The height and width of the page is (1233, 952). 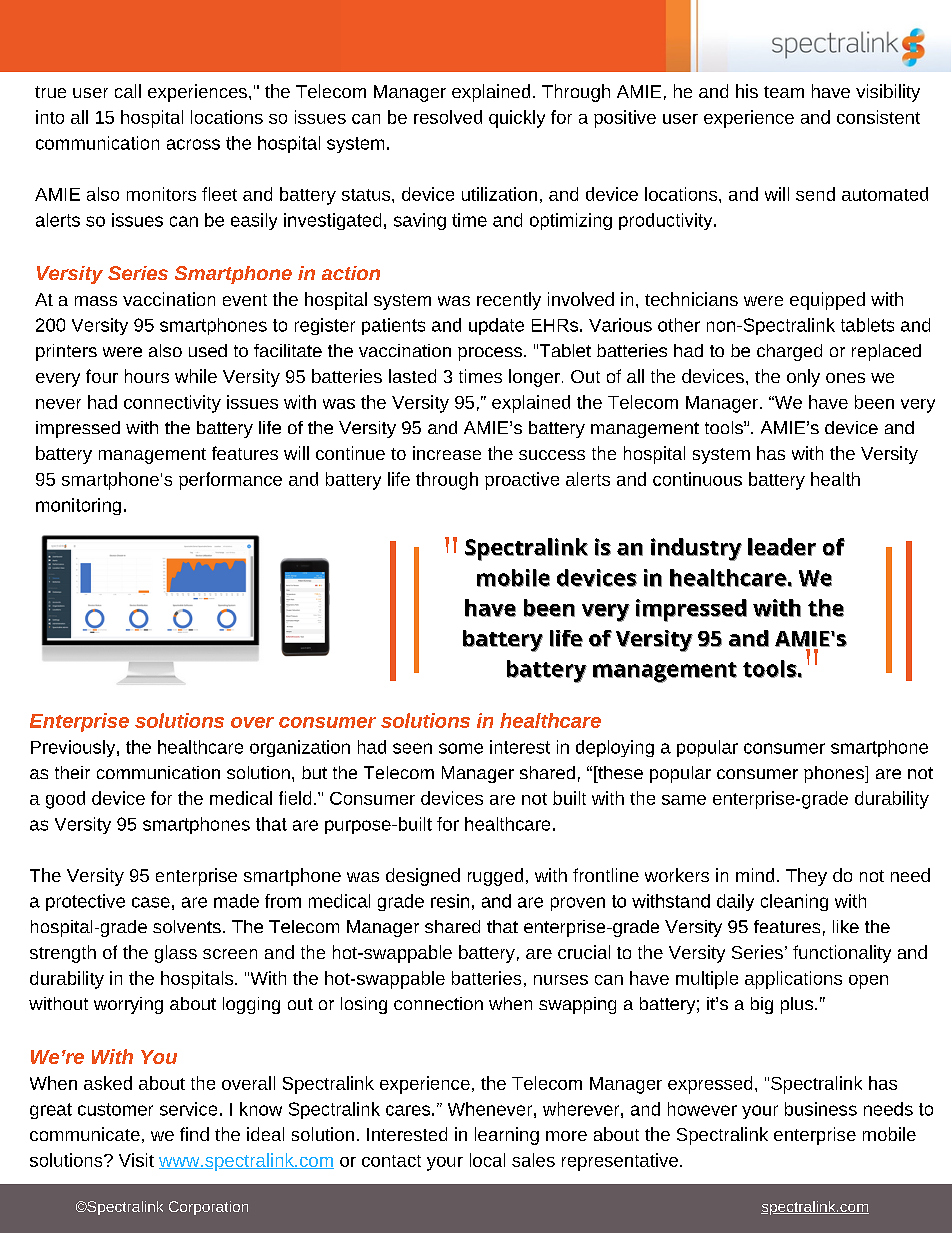 What do you see at coordinates (490, 354) in the page?
I see `process` at bounding box center [490, 354].
